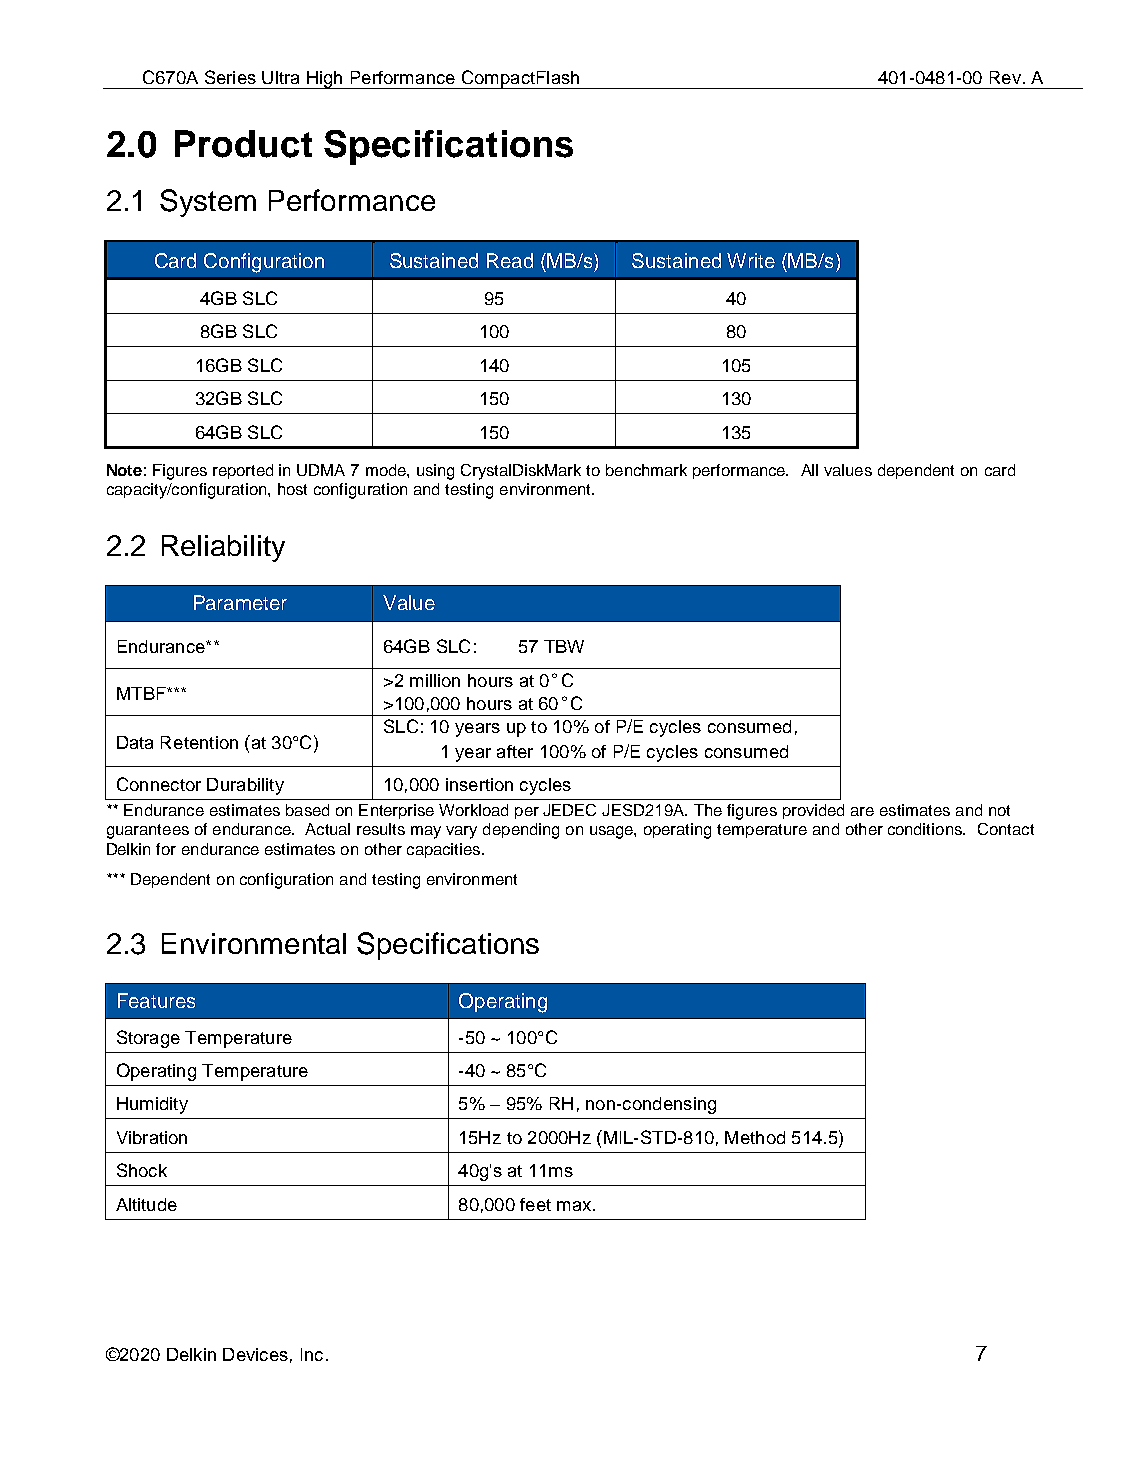 The image size is (1136, 1470). What do you see at coordinates (809, 470) in the image?
I see `All` at bounding box center [809, 470].
